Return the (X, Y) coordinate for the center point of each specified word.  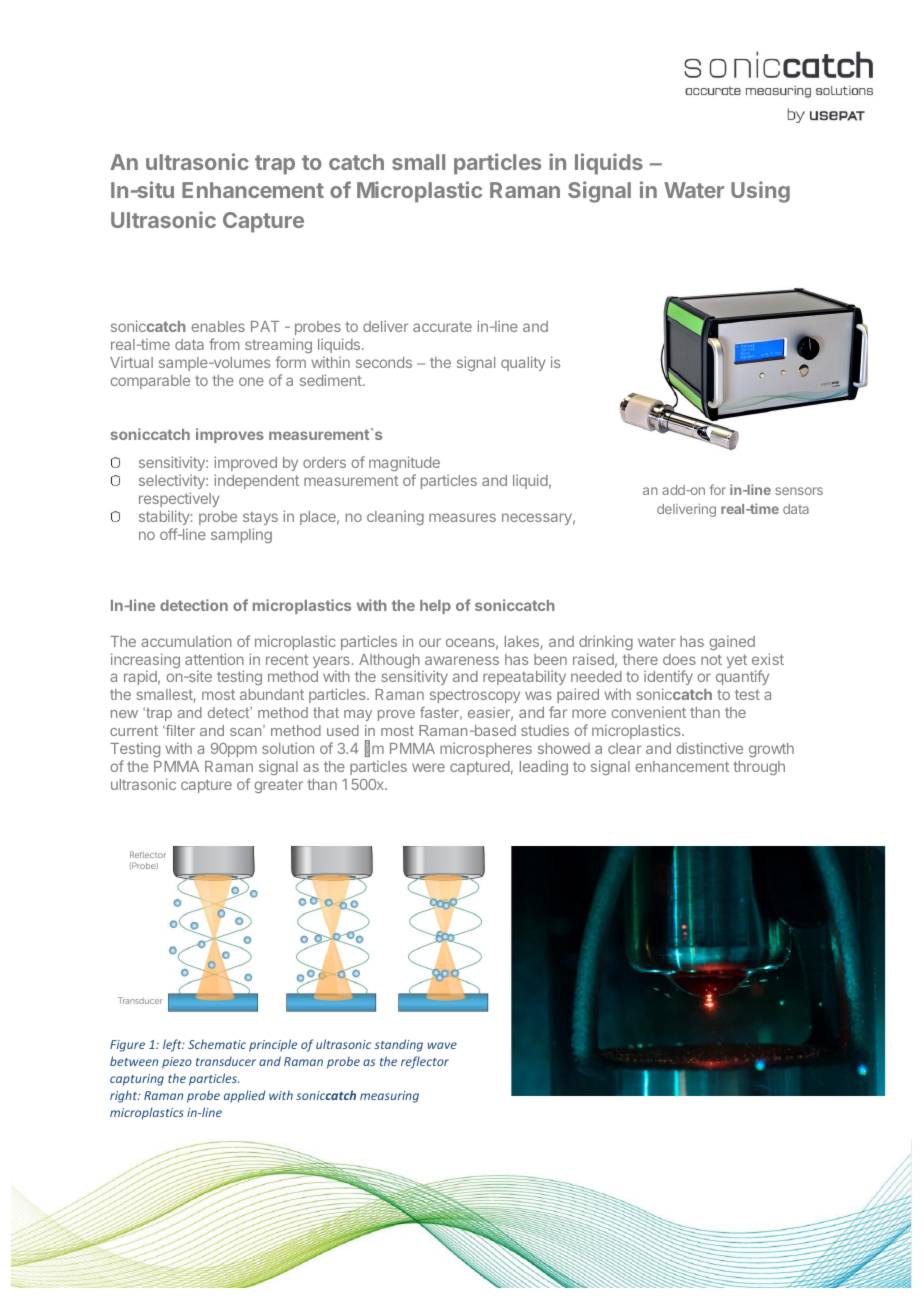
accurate (442, 327)
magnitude (404, 463)
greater (278, 786)
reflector (425, 1062)
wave (442, 1045)
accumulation (186, 641)
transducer (226, 1061)
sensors (799, 491)
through (759, 768)
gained (732, 642)
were (428, 767)
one (251, 381)
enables (218, 326)
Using (760, 192)
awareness (462, 660)
